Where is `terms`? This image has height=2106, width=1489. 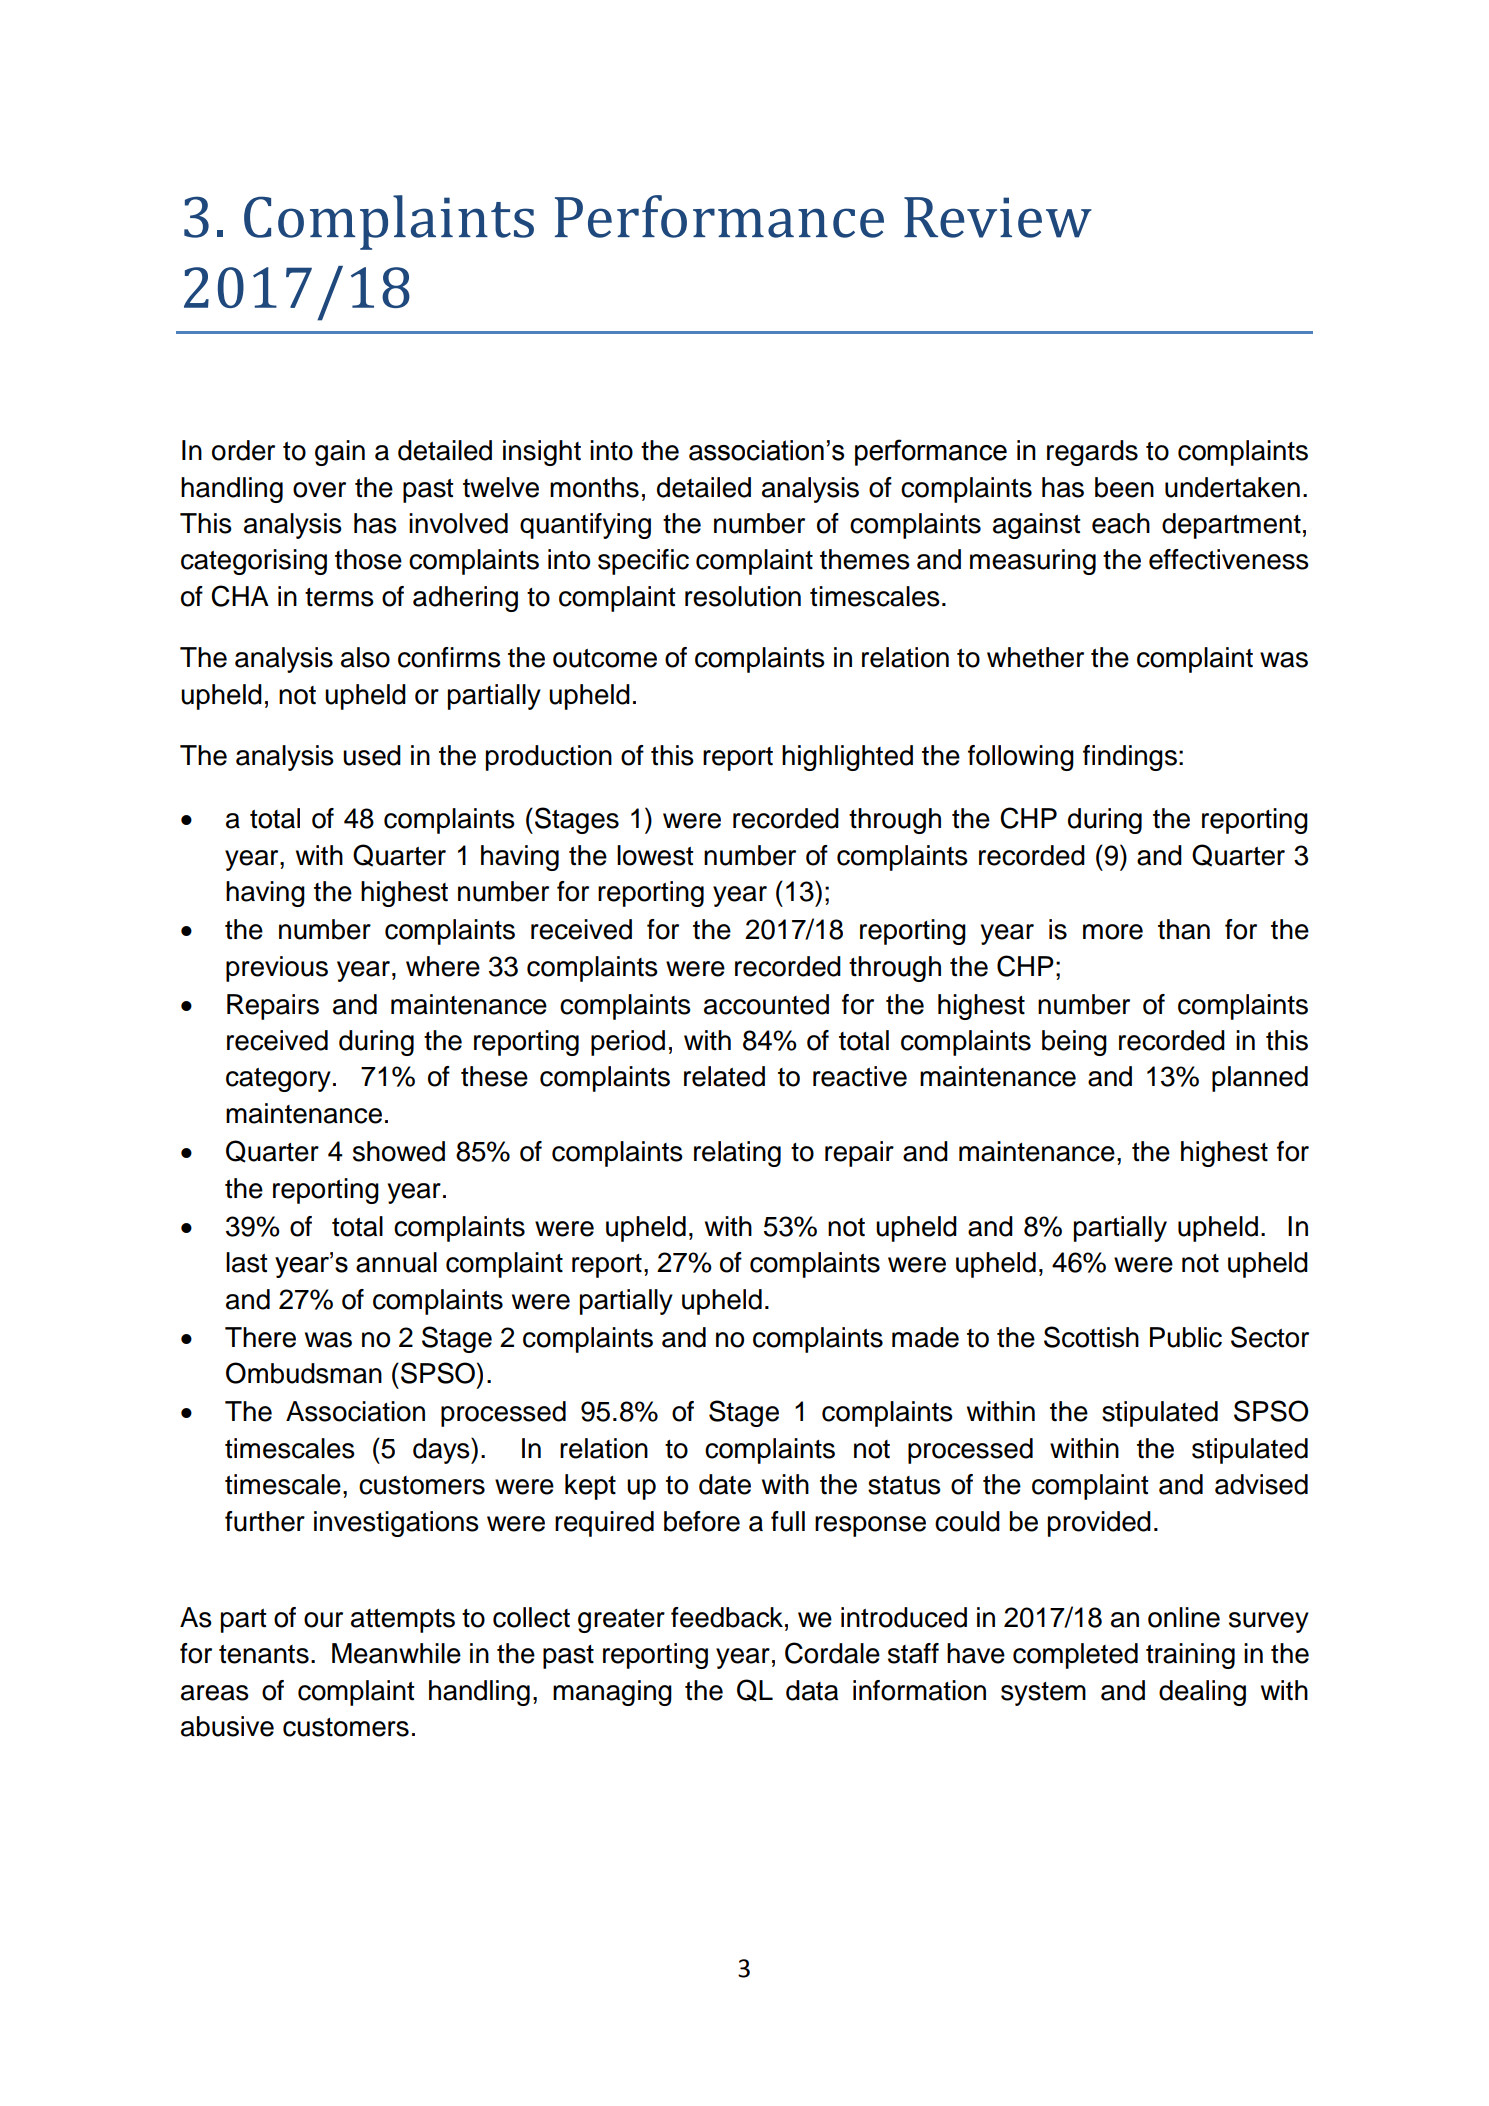 terms is located at coordinates (339, 597).
